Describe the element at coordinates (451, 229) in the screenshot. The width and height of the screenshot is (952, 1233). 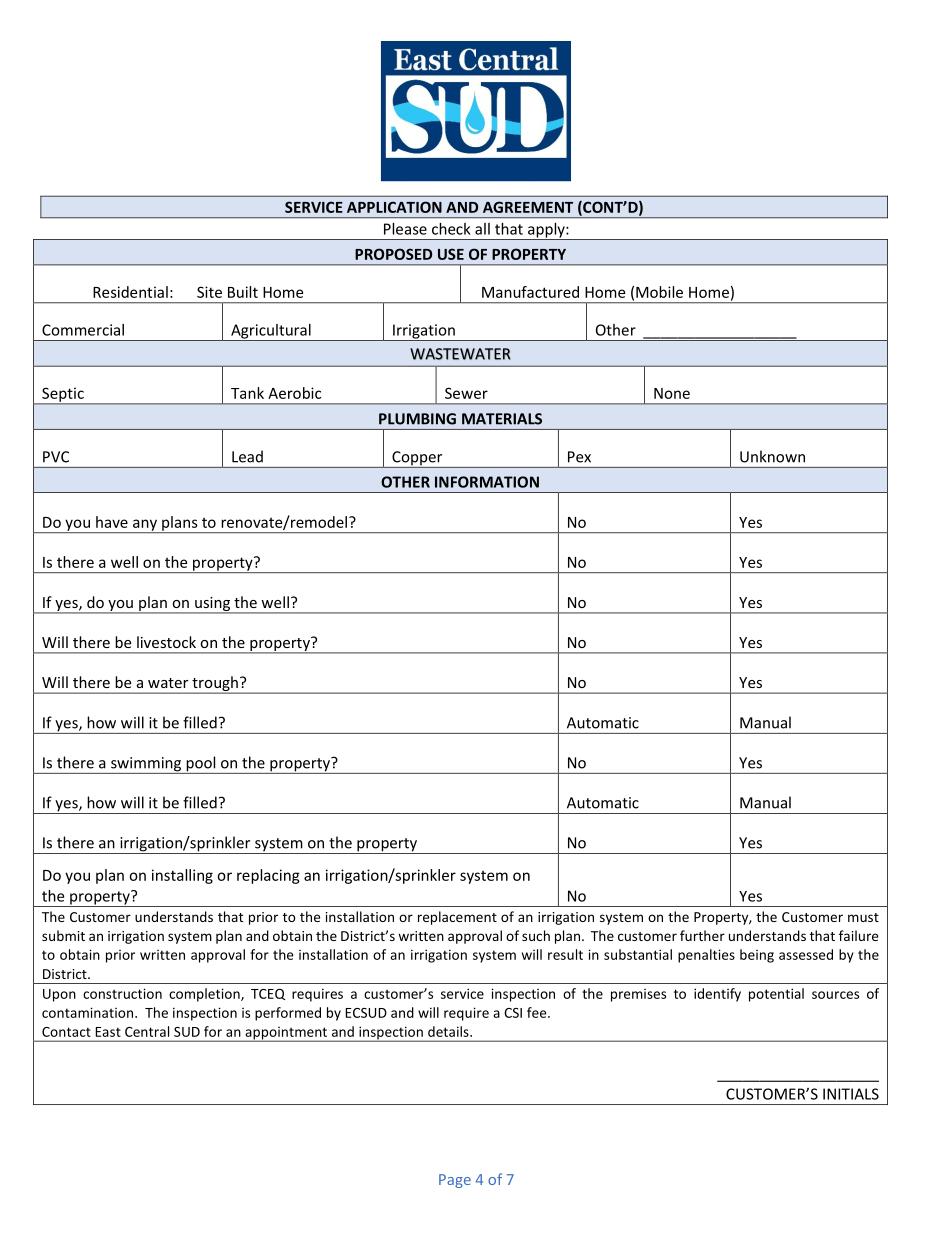
I see `check` at that location.
